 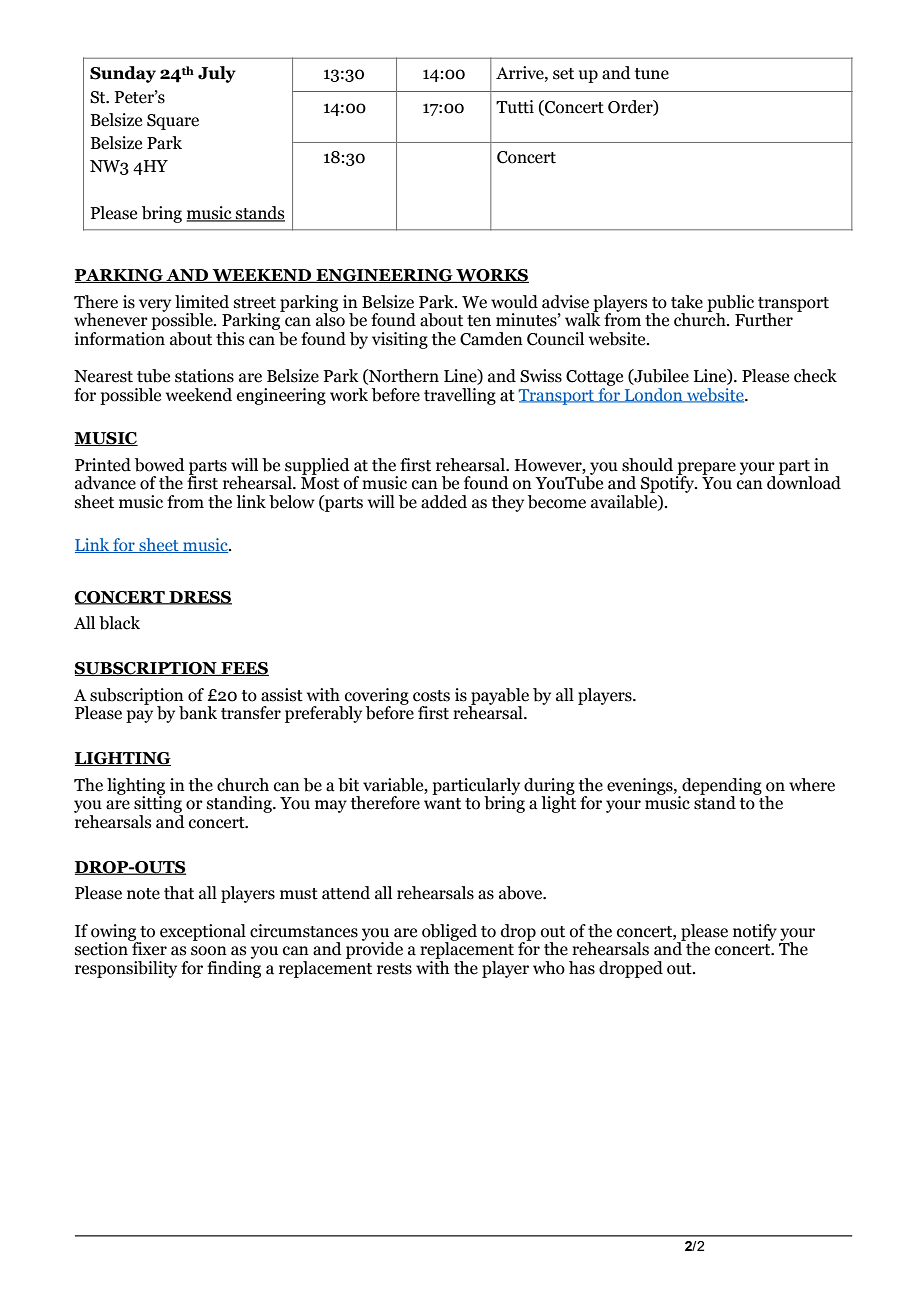 I want to click on exceptional, so click(x=203, y=932).
